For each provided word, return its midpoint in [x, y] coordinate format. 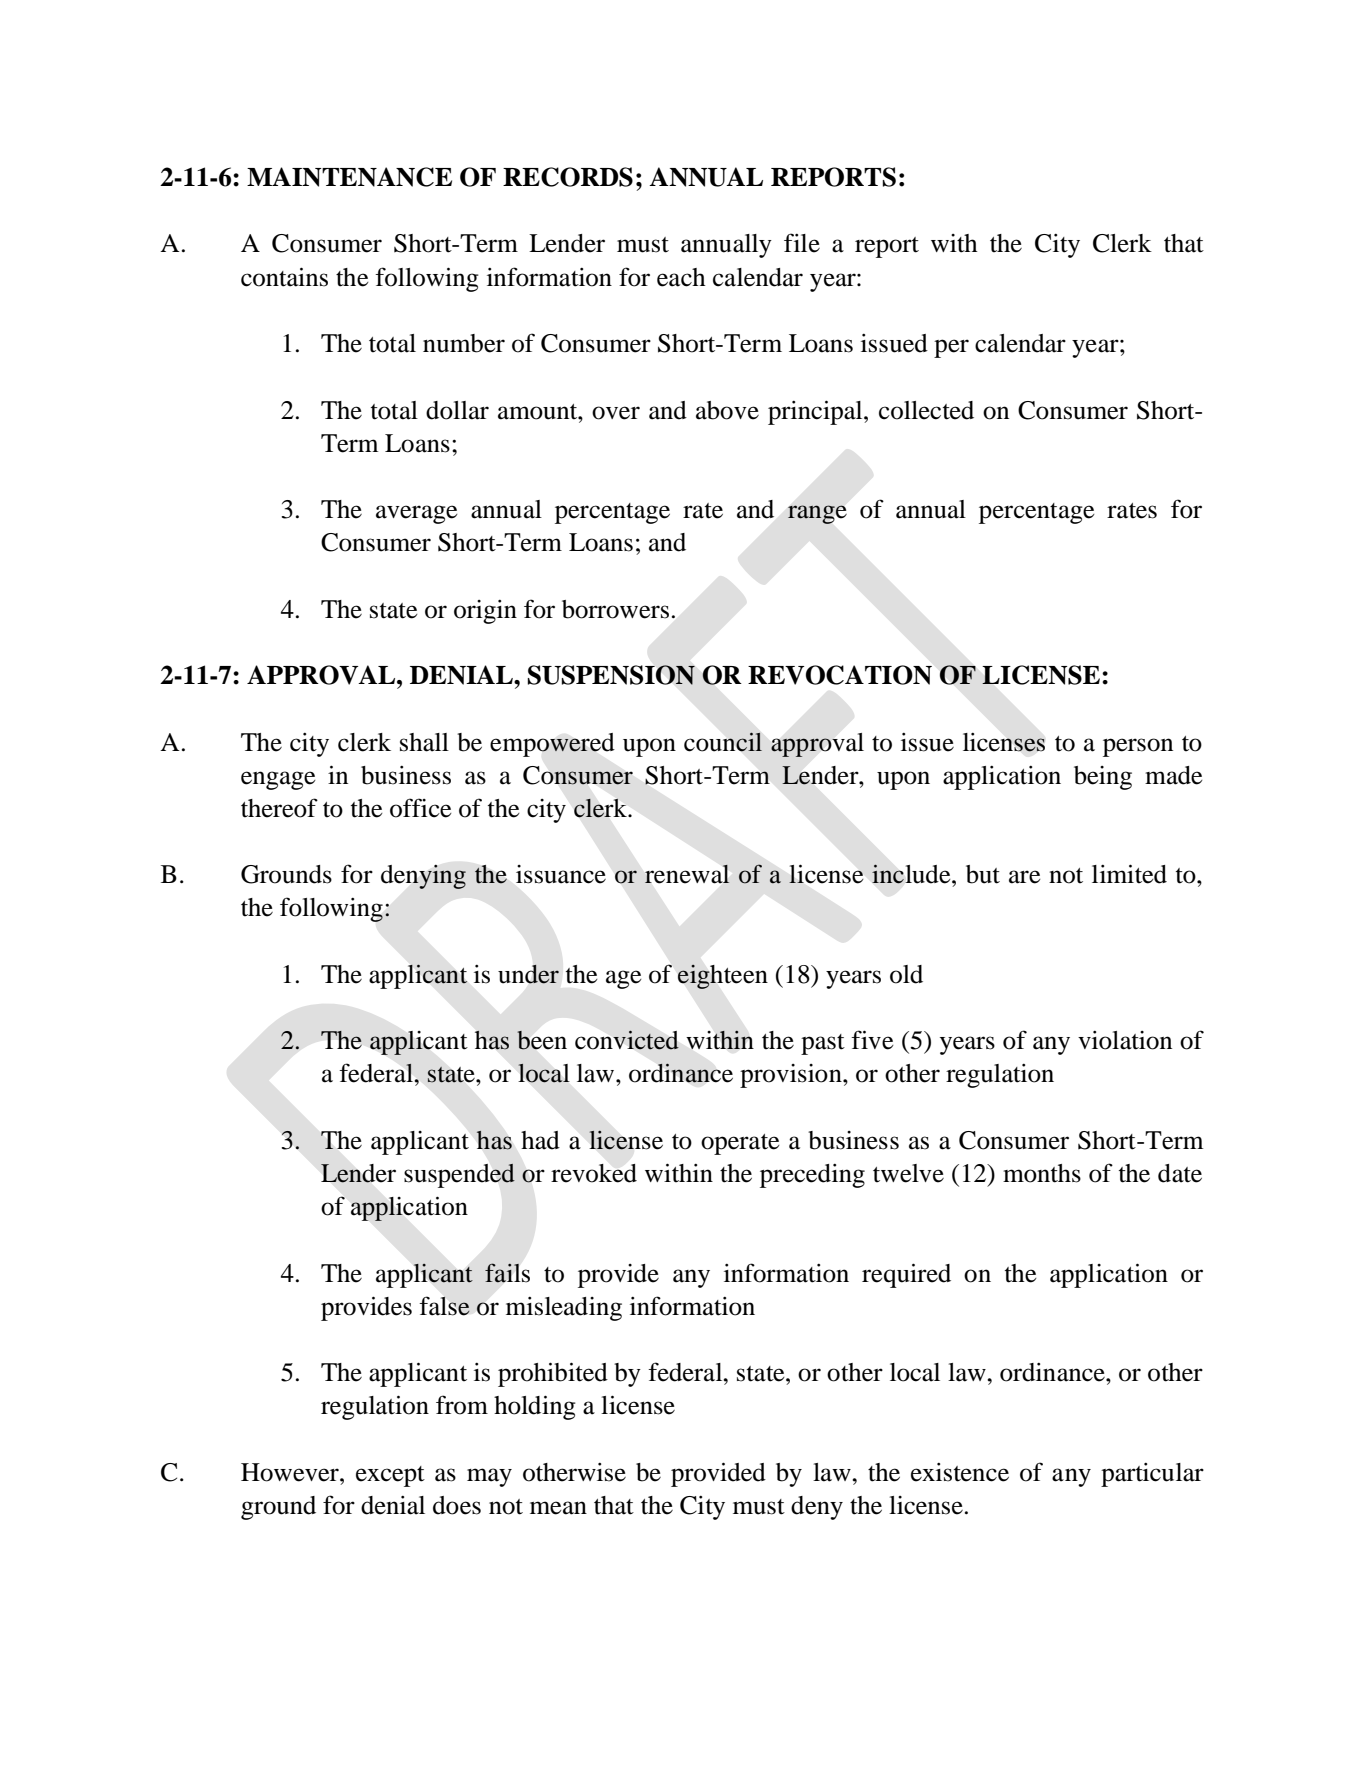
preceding [812, 1176]
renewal [687, 874]
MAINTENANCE [349, 177]
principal [816, 412]
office [420, 808]
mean [558, 1508]
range [817, 514]
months [1042, 1173]
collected [926, 410]
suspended [459, 1175]
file [802, 243]
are [1024, 877]
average [416, 514]
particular [1152, 1475]
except [390, 1476]
